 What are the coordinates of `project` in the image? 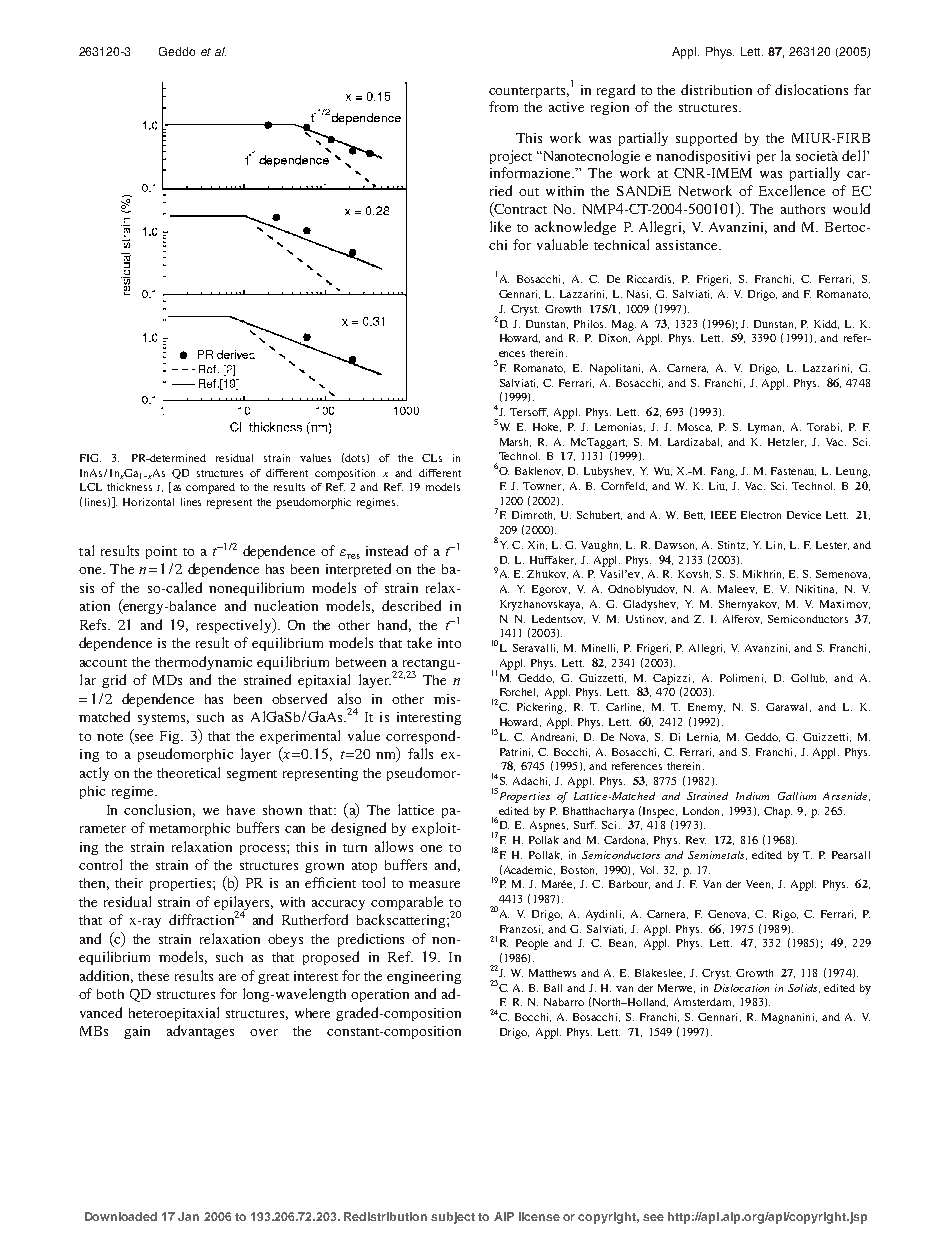 It's located at (511, 157).
